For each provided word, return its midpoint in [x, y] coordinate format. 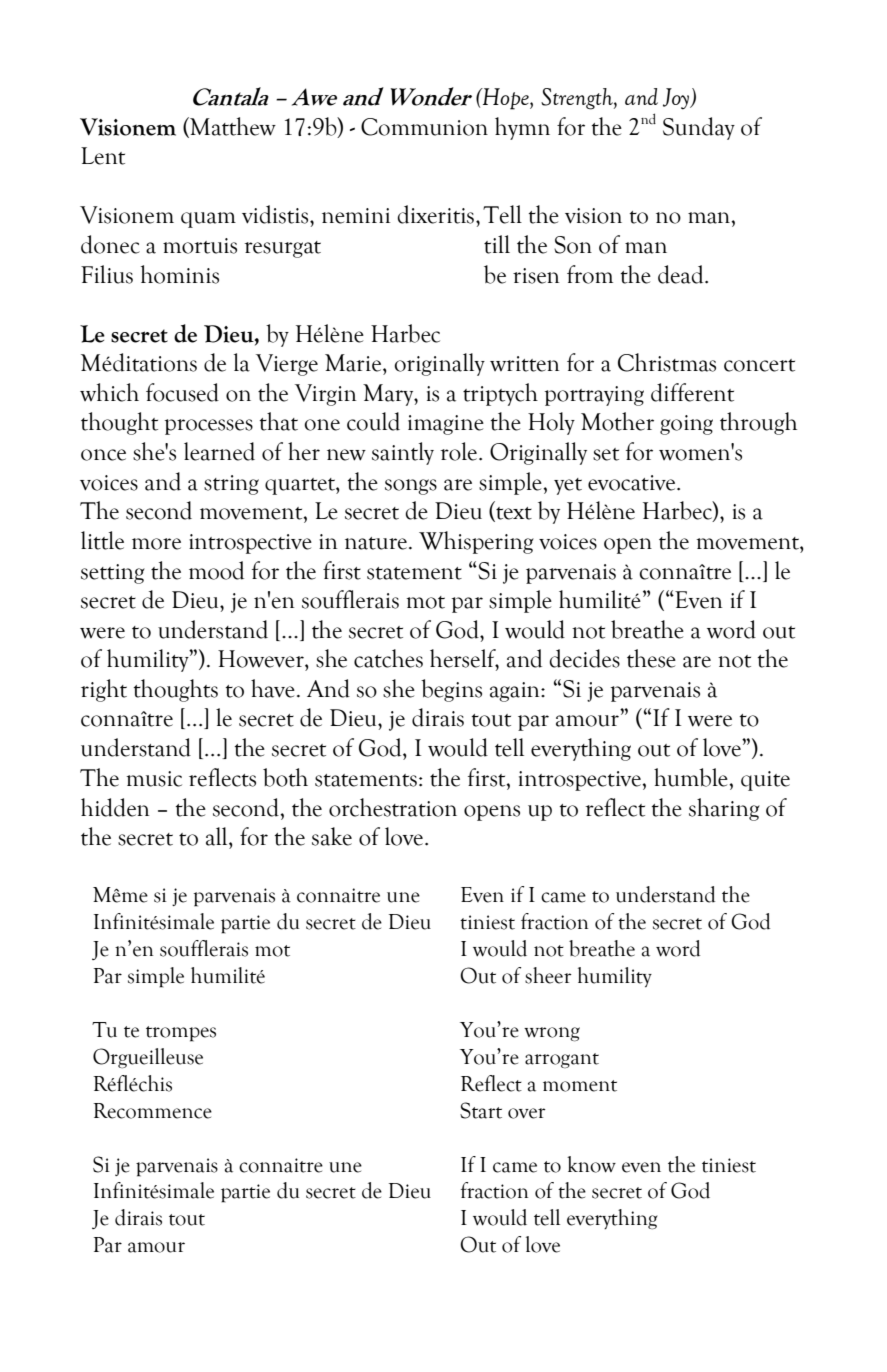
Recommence [152, 1111]
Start [481, 1110]
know [591, 1164]
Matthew [232, 127]
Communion [424, 127]
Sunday [699, 128]
